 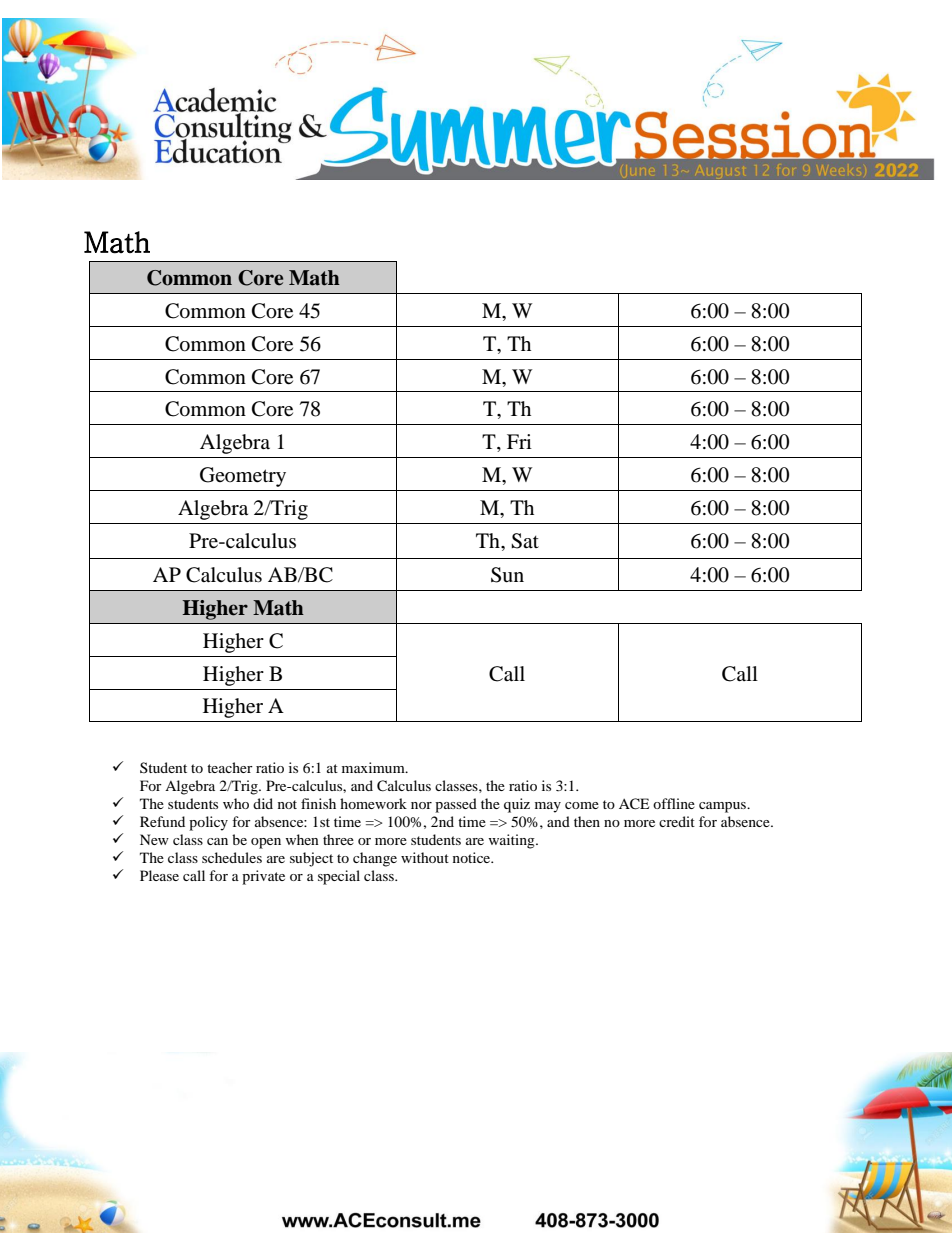 What do you see at coordinates (243, 477) in the screenshot?
I see `Geometry` at bounding box center [243, 477].
